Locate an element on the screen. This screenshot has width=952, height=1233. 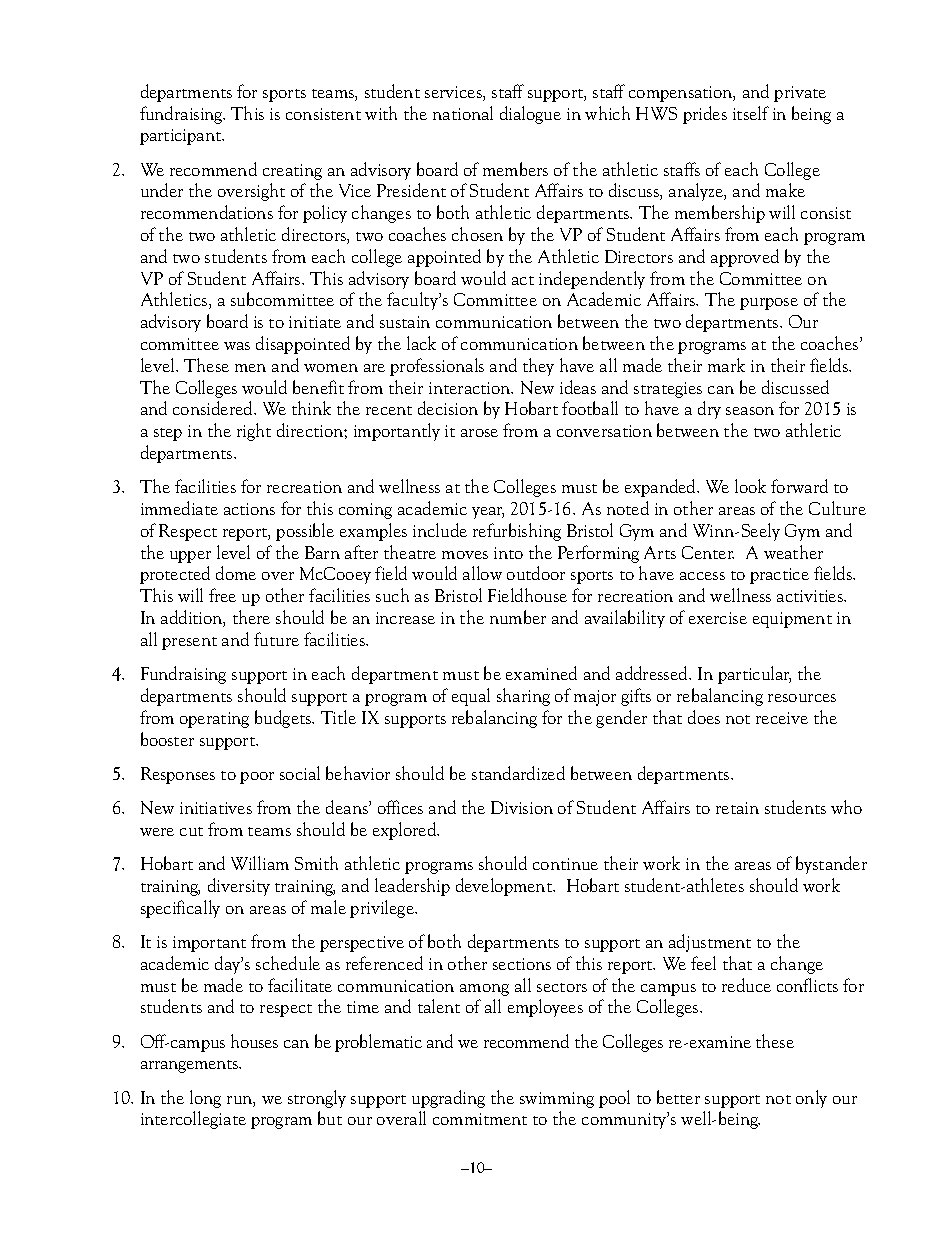
long is located at coordinates (205, 1099).
